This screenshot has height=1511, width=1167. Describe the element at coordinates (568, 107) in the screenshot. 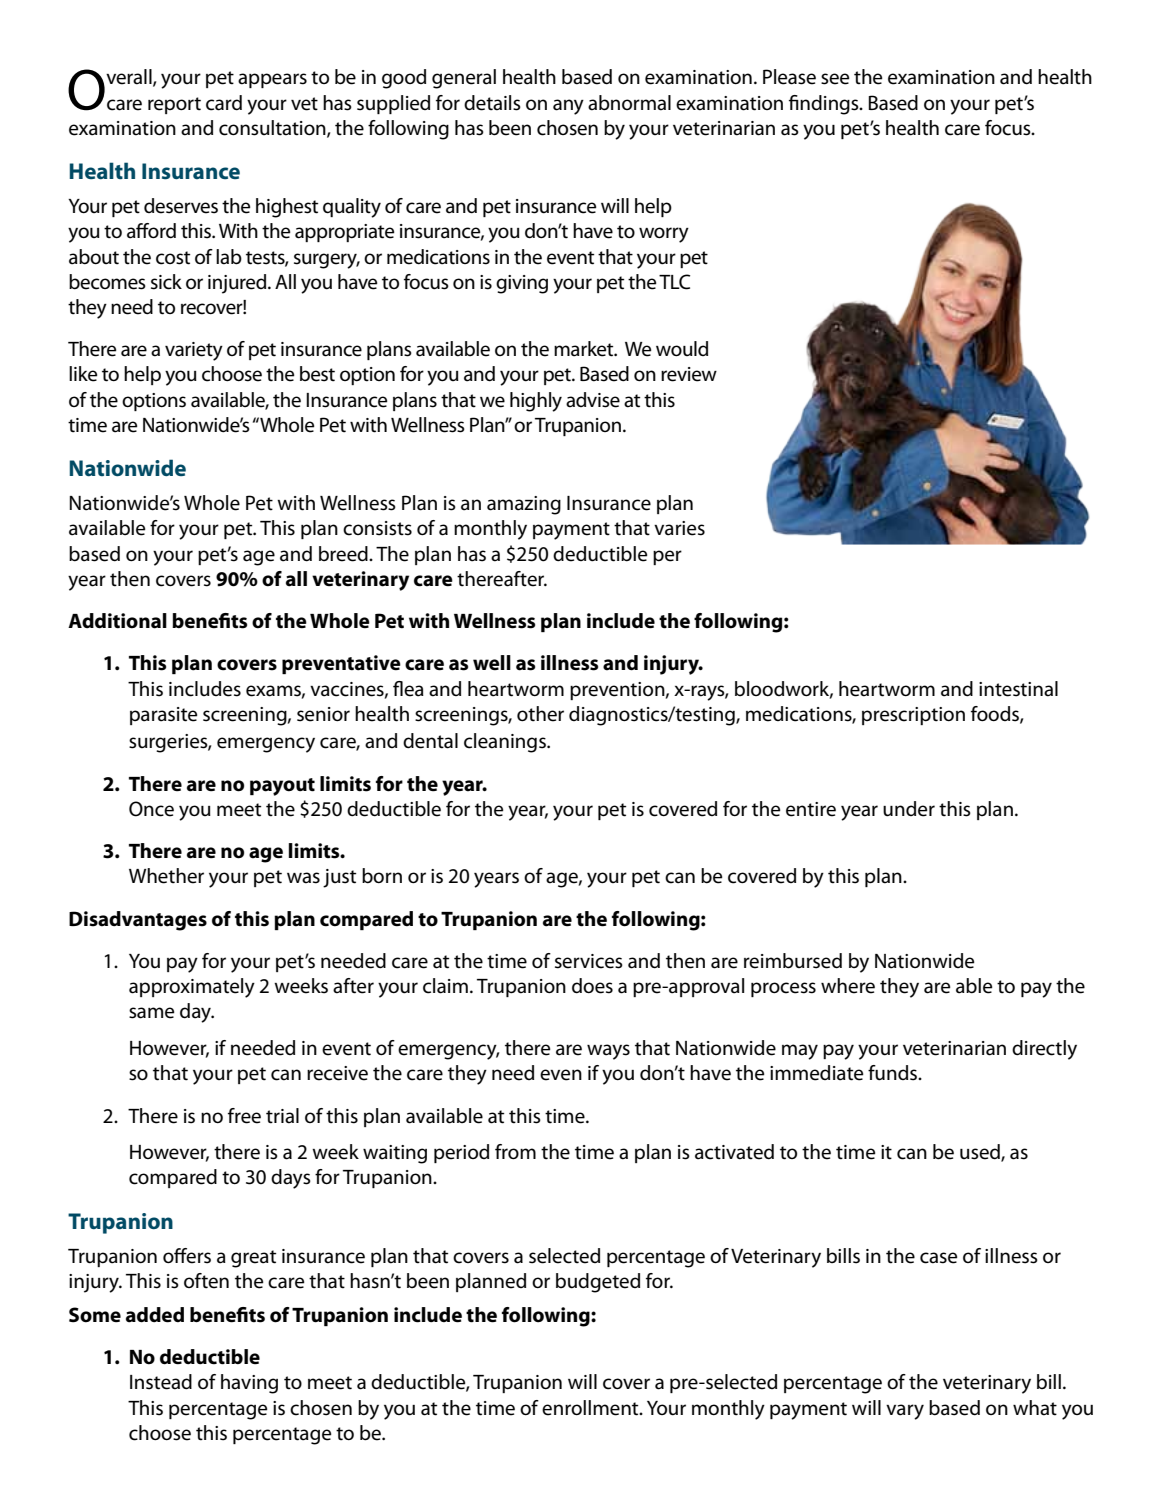

I see `any` at that location.
